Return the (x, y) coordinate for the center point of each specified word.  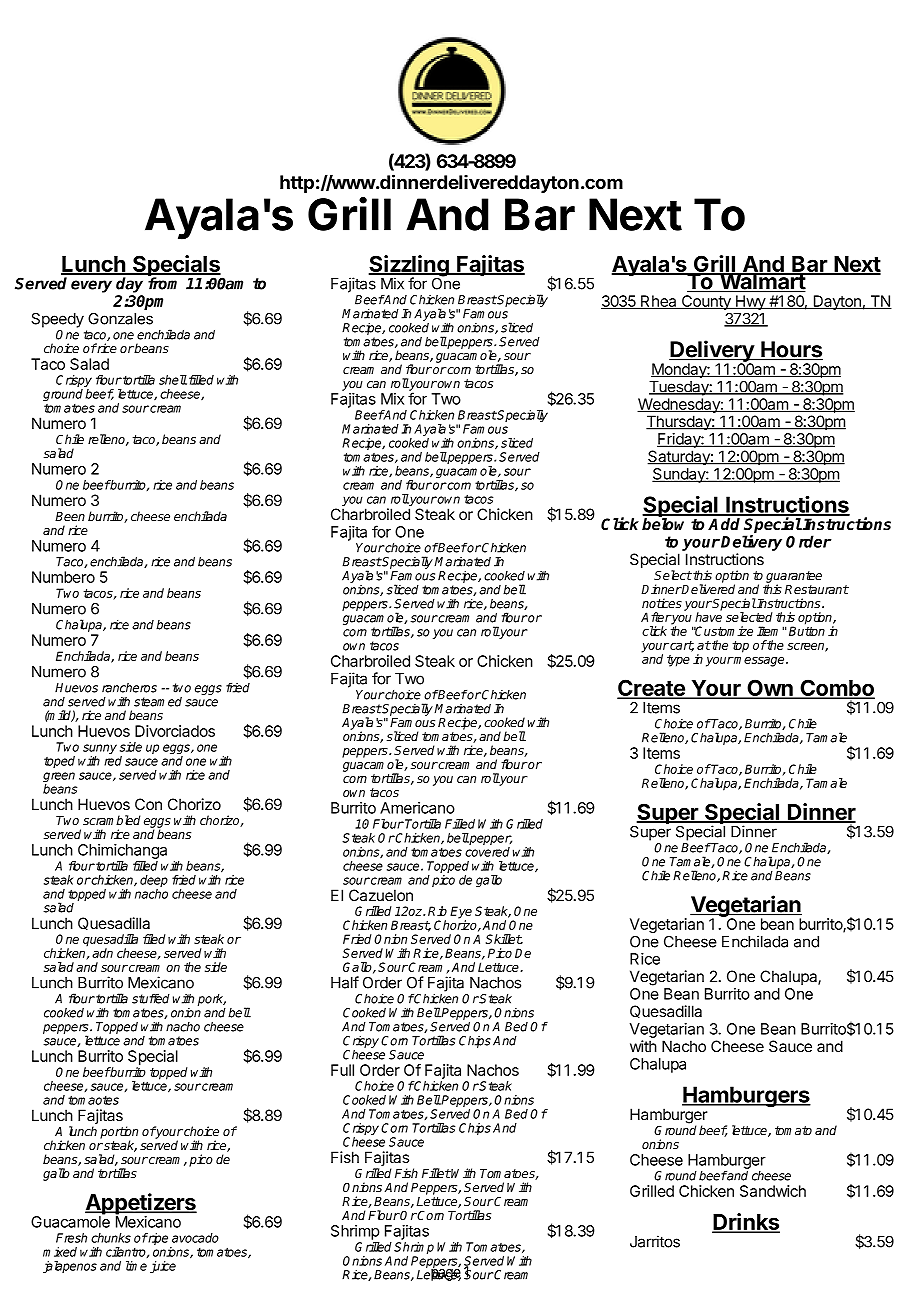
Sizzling (410, 267)
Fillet (436, 1173)
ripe (159, 1240)
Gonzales (120, 319)
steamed (158, 702)
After (656, 617)
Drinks (746, 1223)
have (708, 617)
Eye (461, 913)
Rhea (659, 302)
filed (154, 939)
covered (487, 852)
